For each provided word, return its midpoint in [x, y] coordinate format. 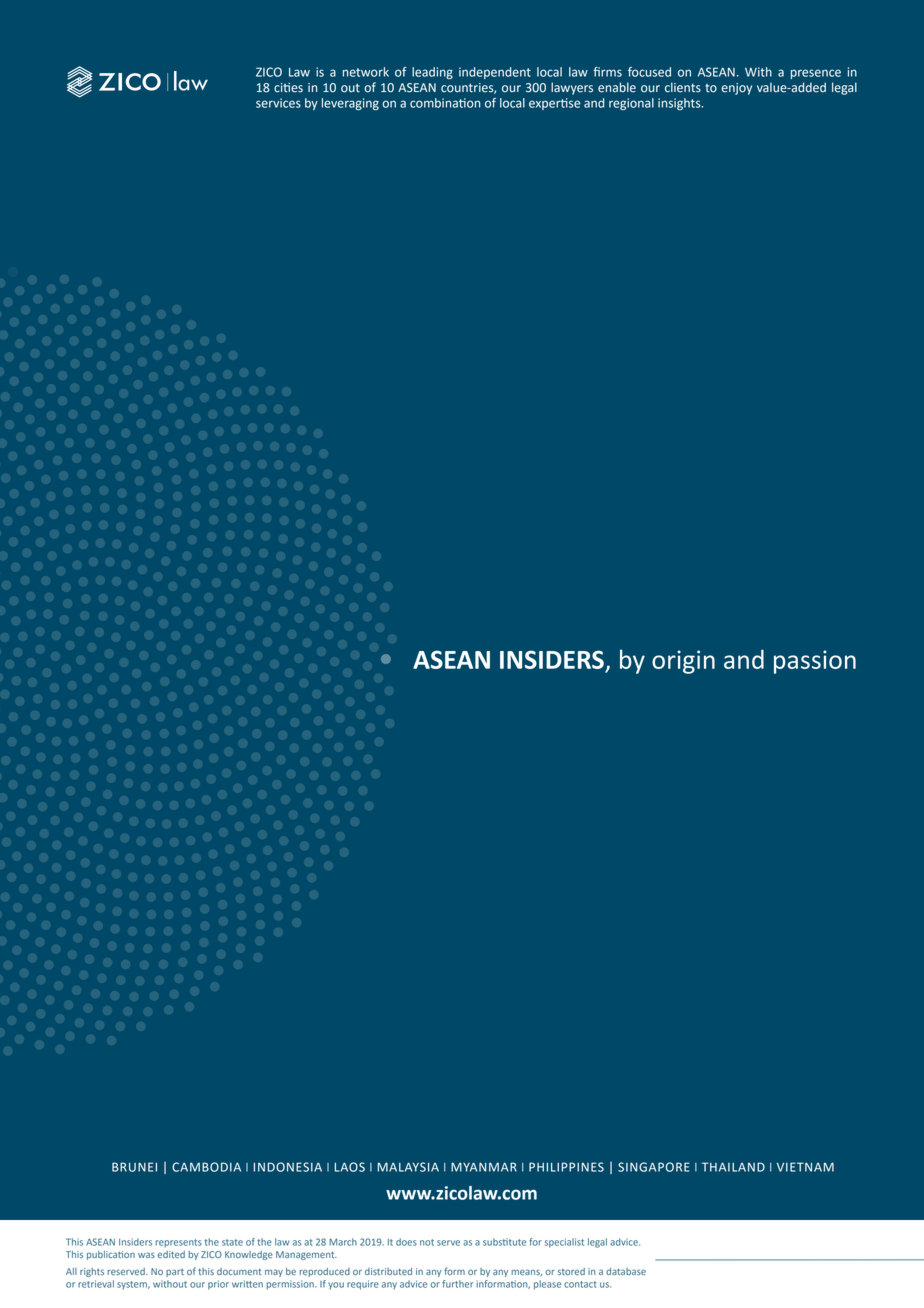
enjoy [736, 89]
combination [445, 103]
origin [683, 662]
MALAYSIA [408, 1167]
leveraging [350, 104]
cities [288, 88]
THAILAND [733, 1167]
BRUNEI [134, 1167]
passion [815, 662]
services [278, 103]
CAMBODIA [206, 1167]
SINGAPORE [654, 1167]
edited [171, 1254]
